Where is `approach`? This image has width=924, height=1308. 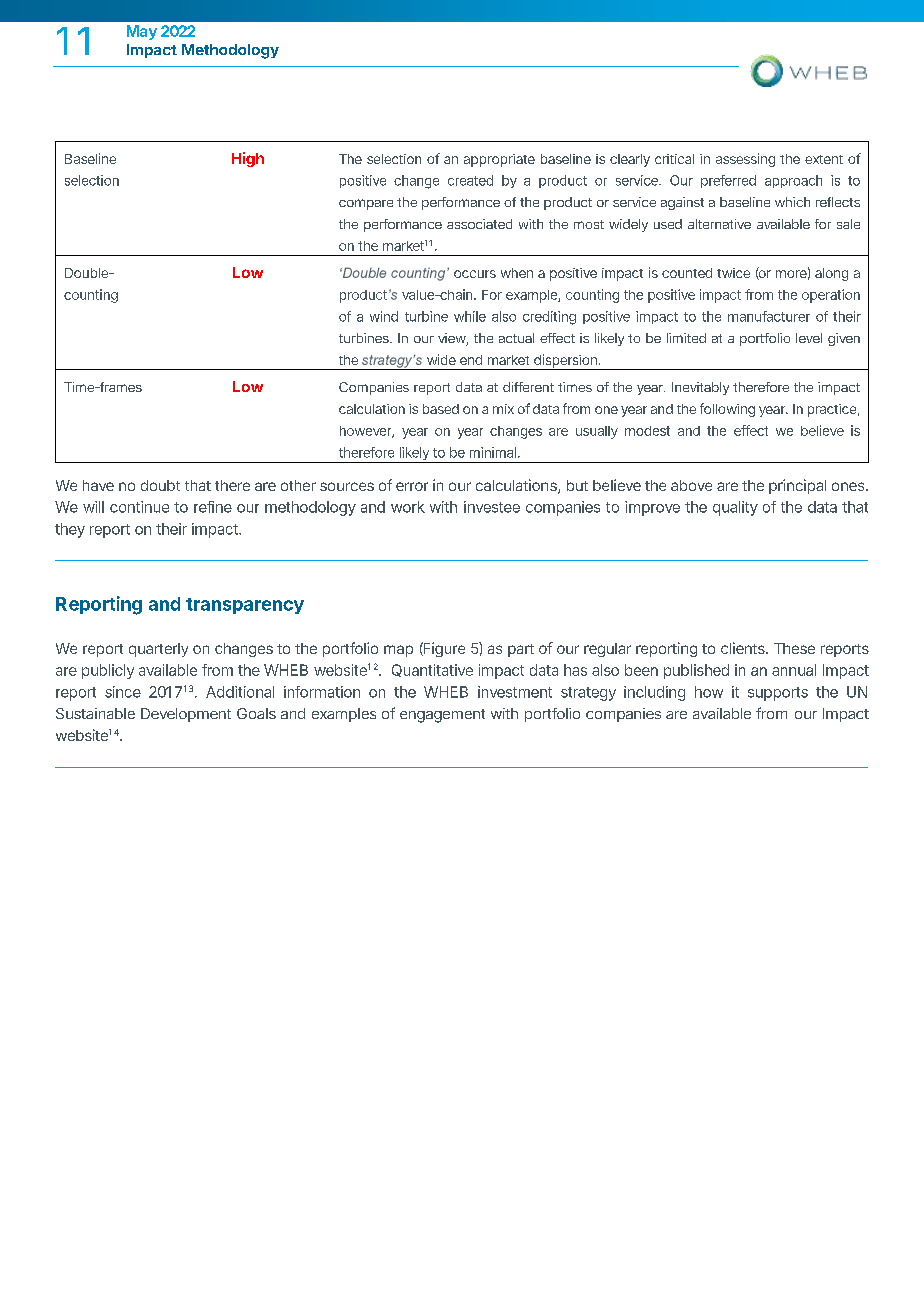
approach is located at coordinates (793, 181).
